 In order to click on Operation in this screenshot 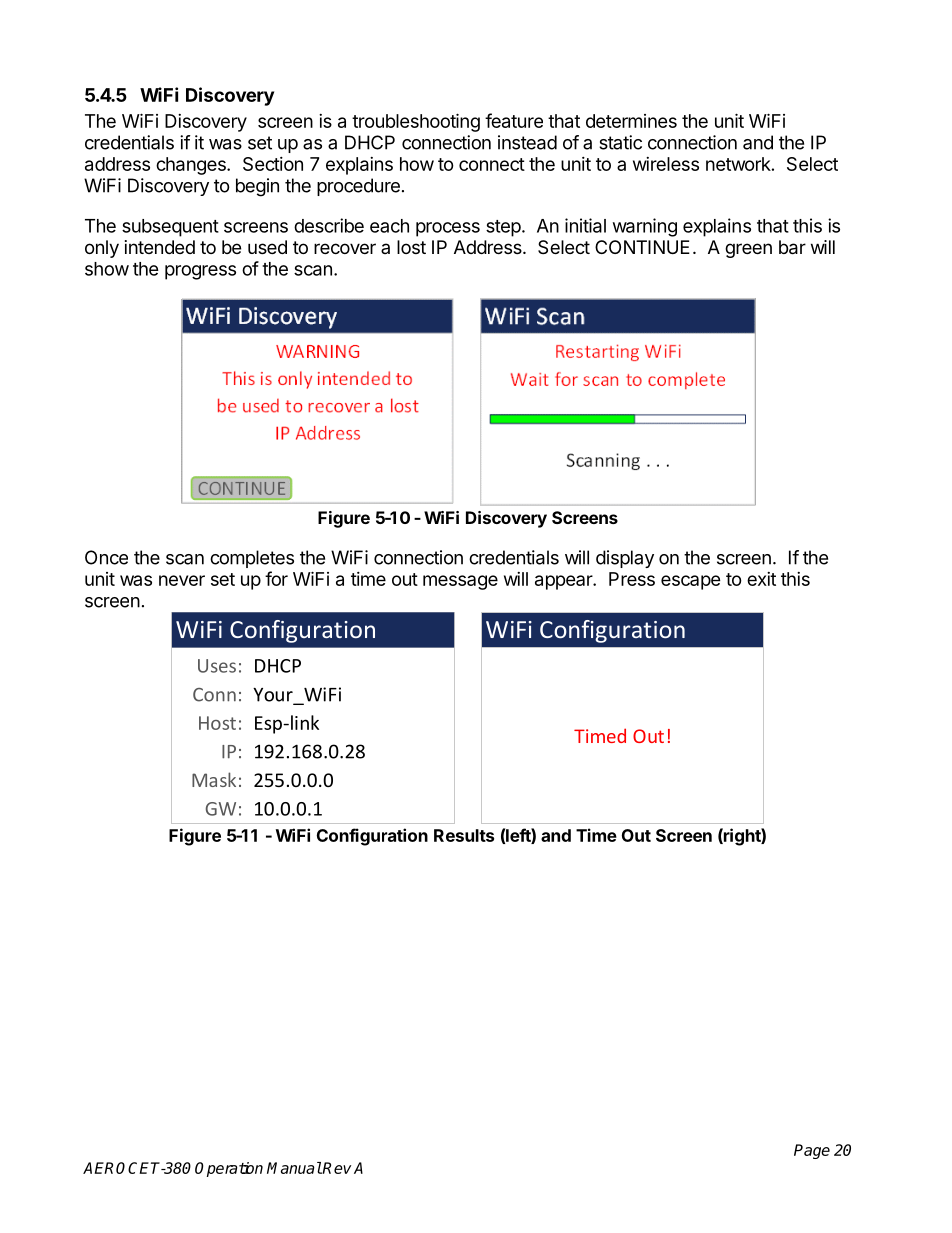, I will do `click(229, 1169)`.
